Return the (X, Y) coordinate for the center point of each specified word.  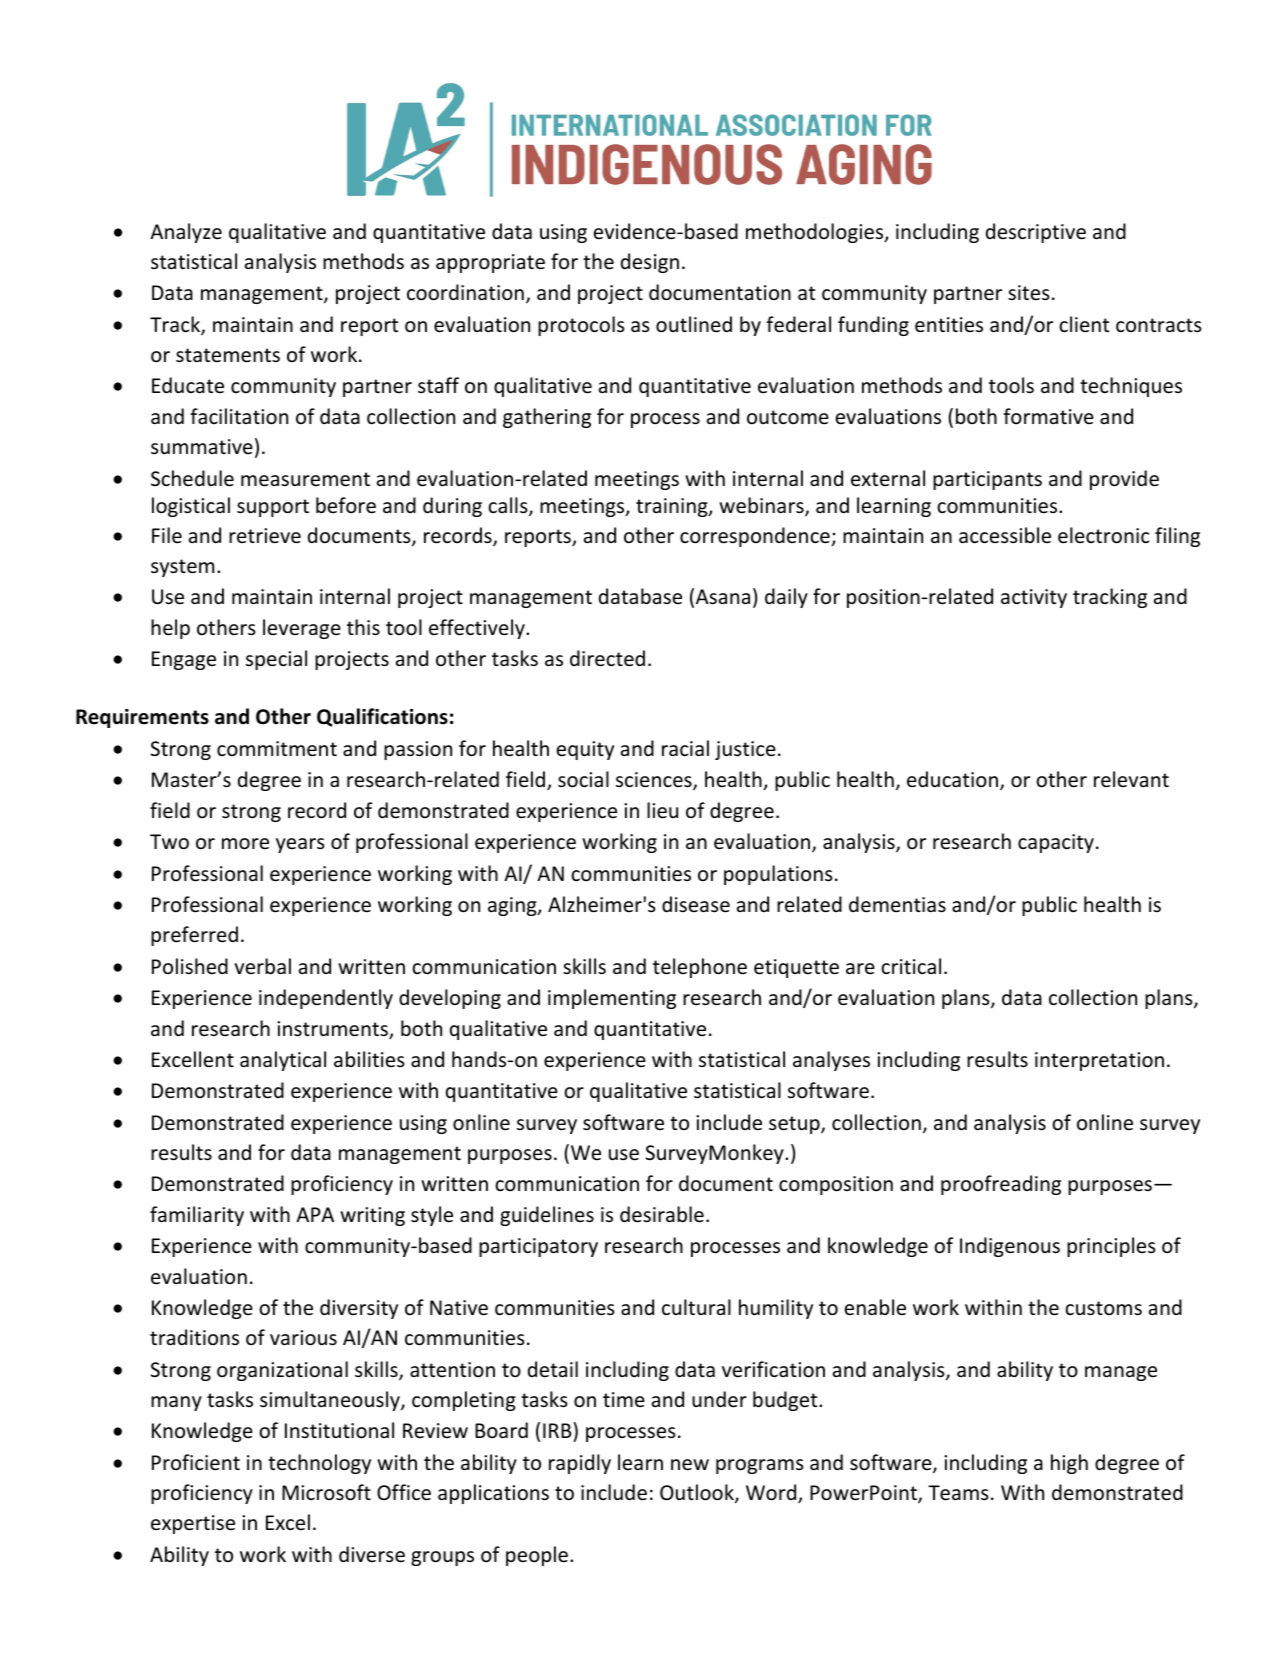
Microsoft (326, 1492)
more (245, 844)
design (650, 263)
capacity (1056, 843)
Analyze (186, 233)
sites (1029, 293)
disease (696, 904)
